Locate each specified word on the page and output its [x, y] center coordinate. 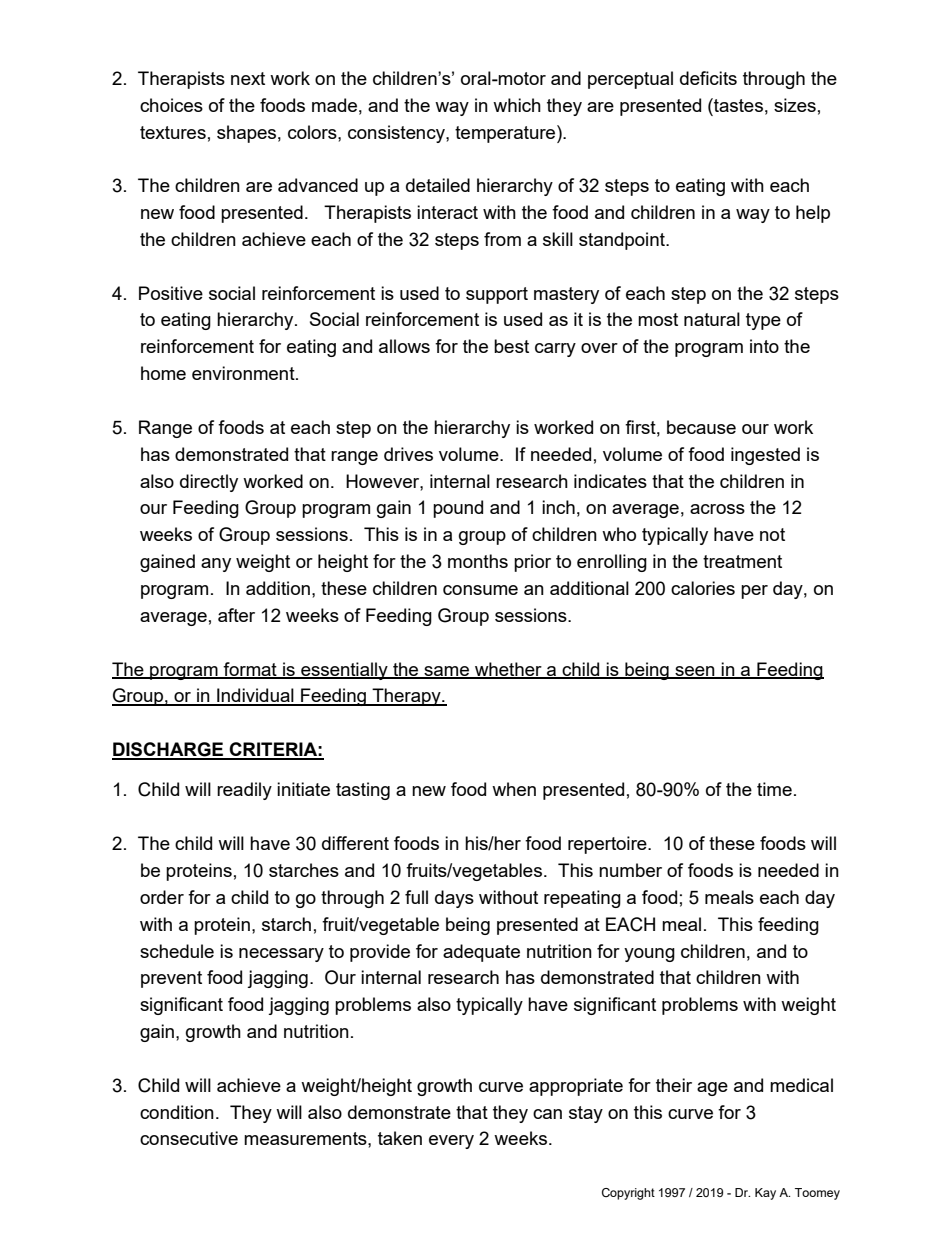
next [248, 78]
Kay [765, 1194]
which [517, 105]
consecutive [189, 1138]
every [451, 1142]
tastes [737, 105]
